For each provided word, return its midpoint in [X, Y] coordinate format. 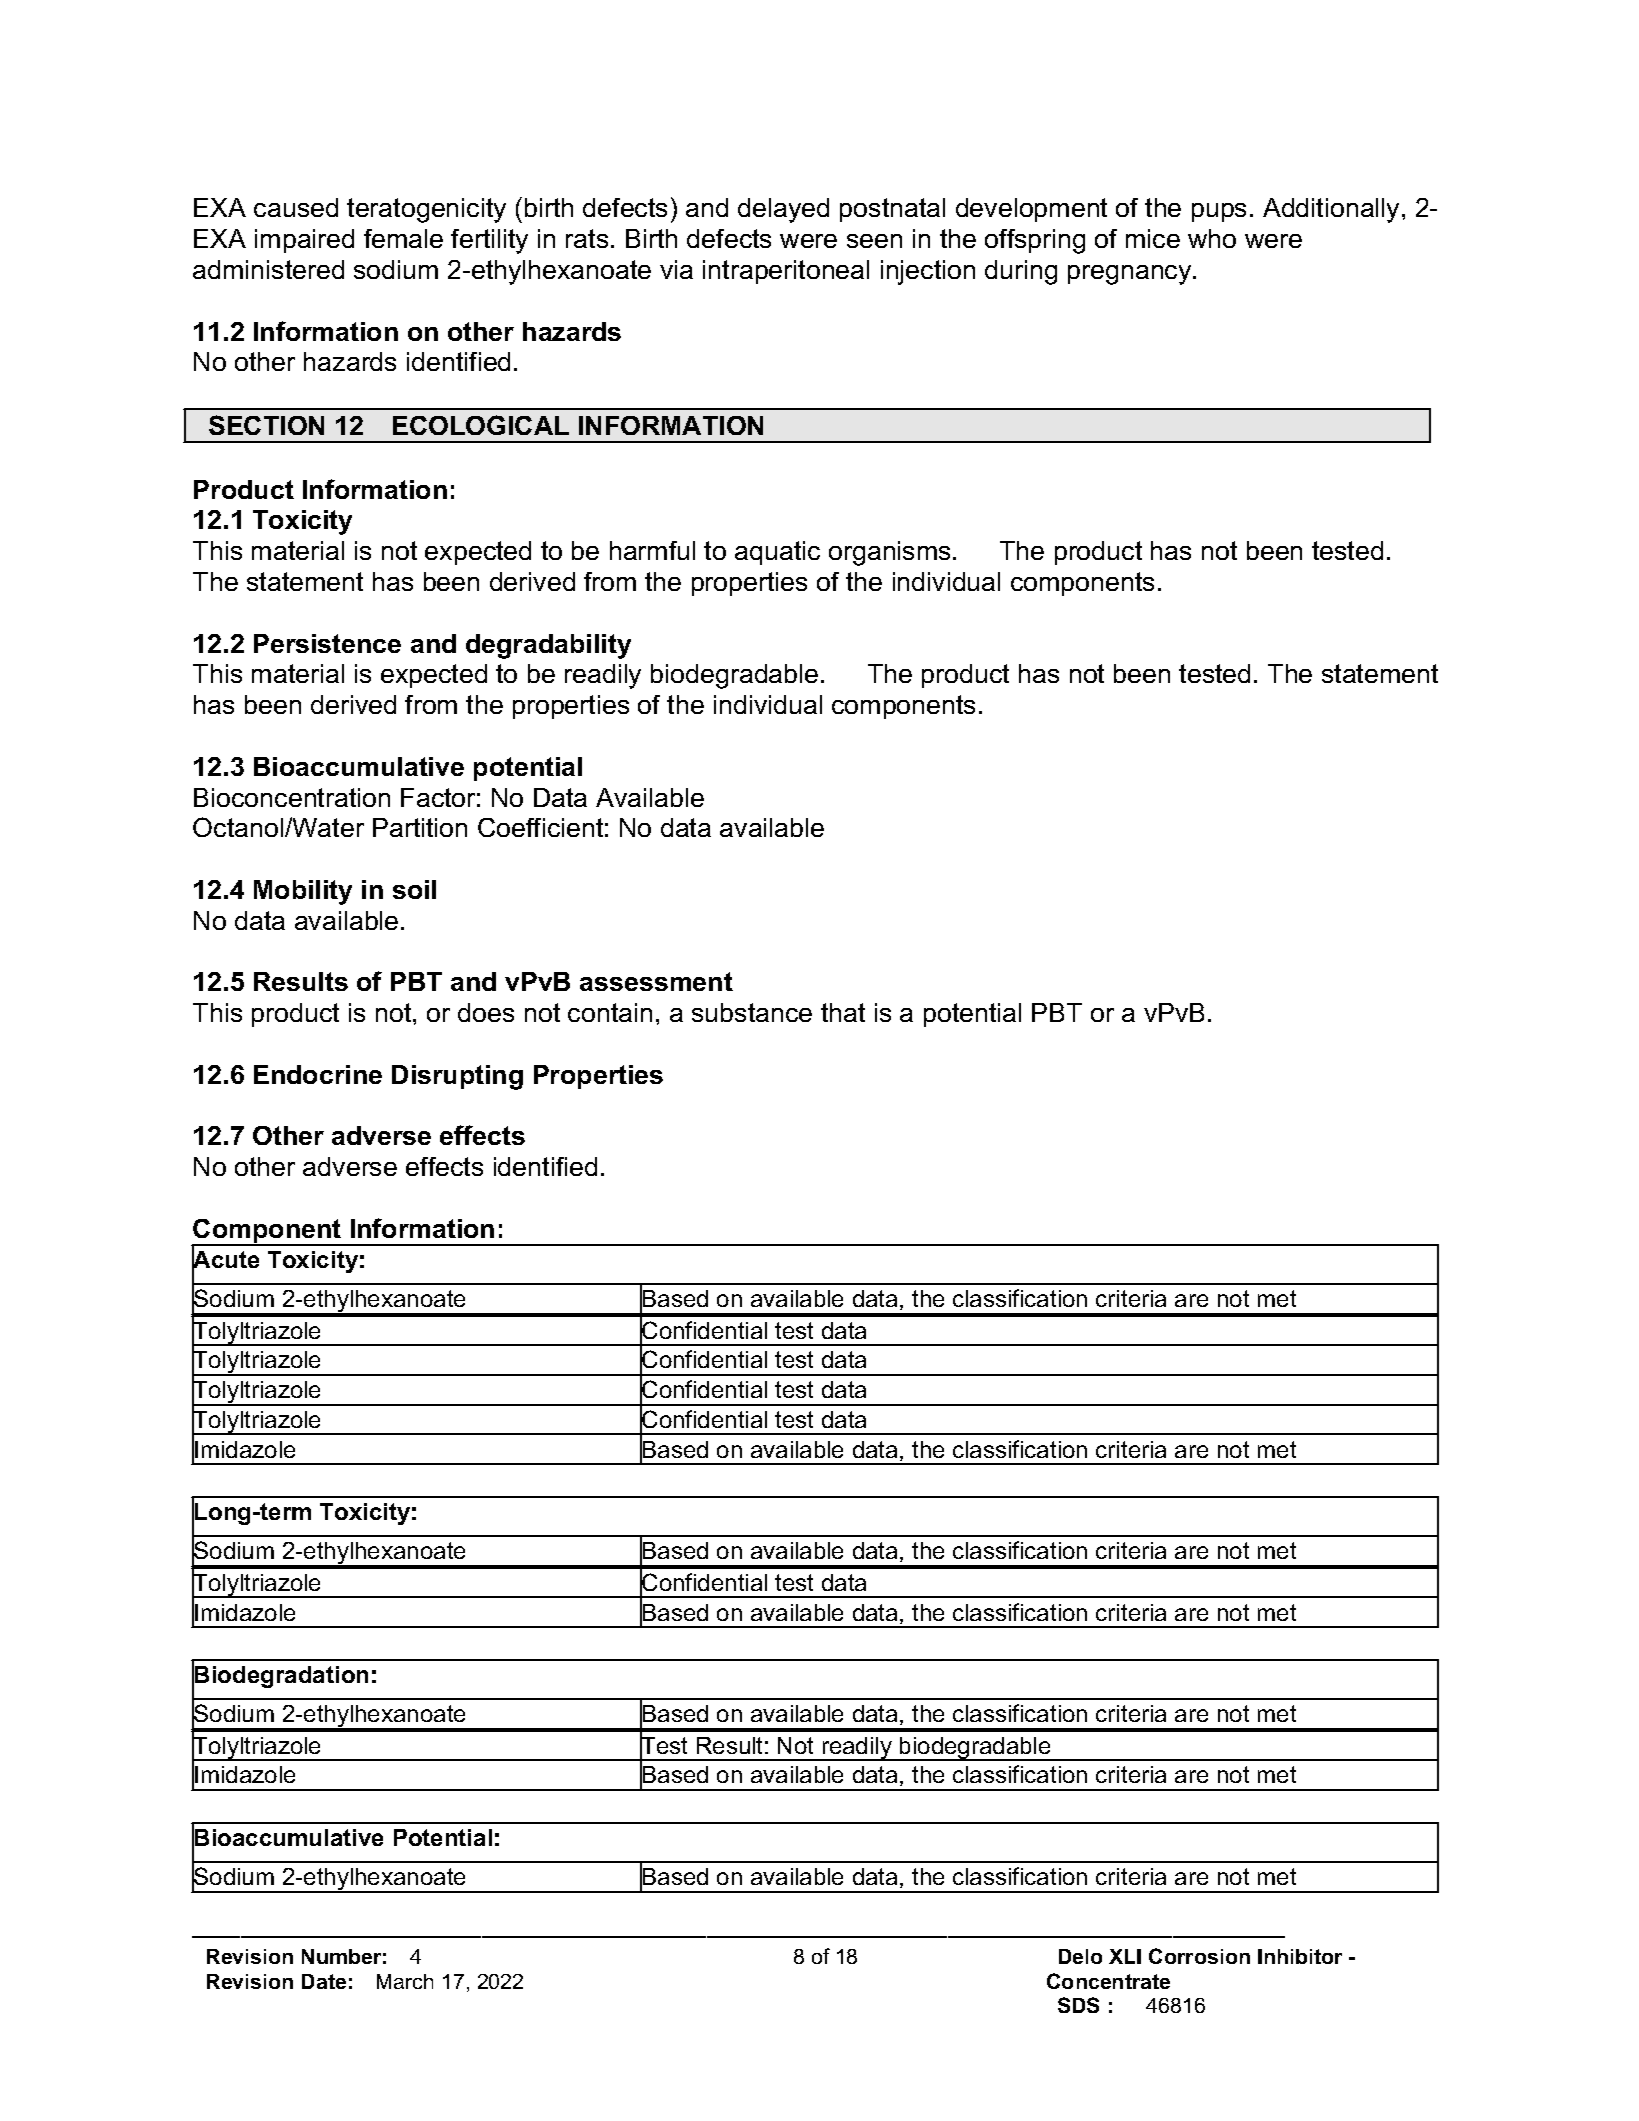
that [843, 1012]
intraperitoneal [786, 272]
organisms [889, 553]
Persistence [327, 643]
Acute [225, 1260]
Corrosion [1199, 1956]
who [1212, 238]
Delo [1080, 1956]
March [405, 1981]
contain [610, 1012]
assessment [656, 981]
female [403, 238]
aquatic [777, 553]
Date [324, 1981]
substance [752, 1012]
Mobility [303, 892]
